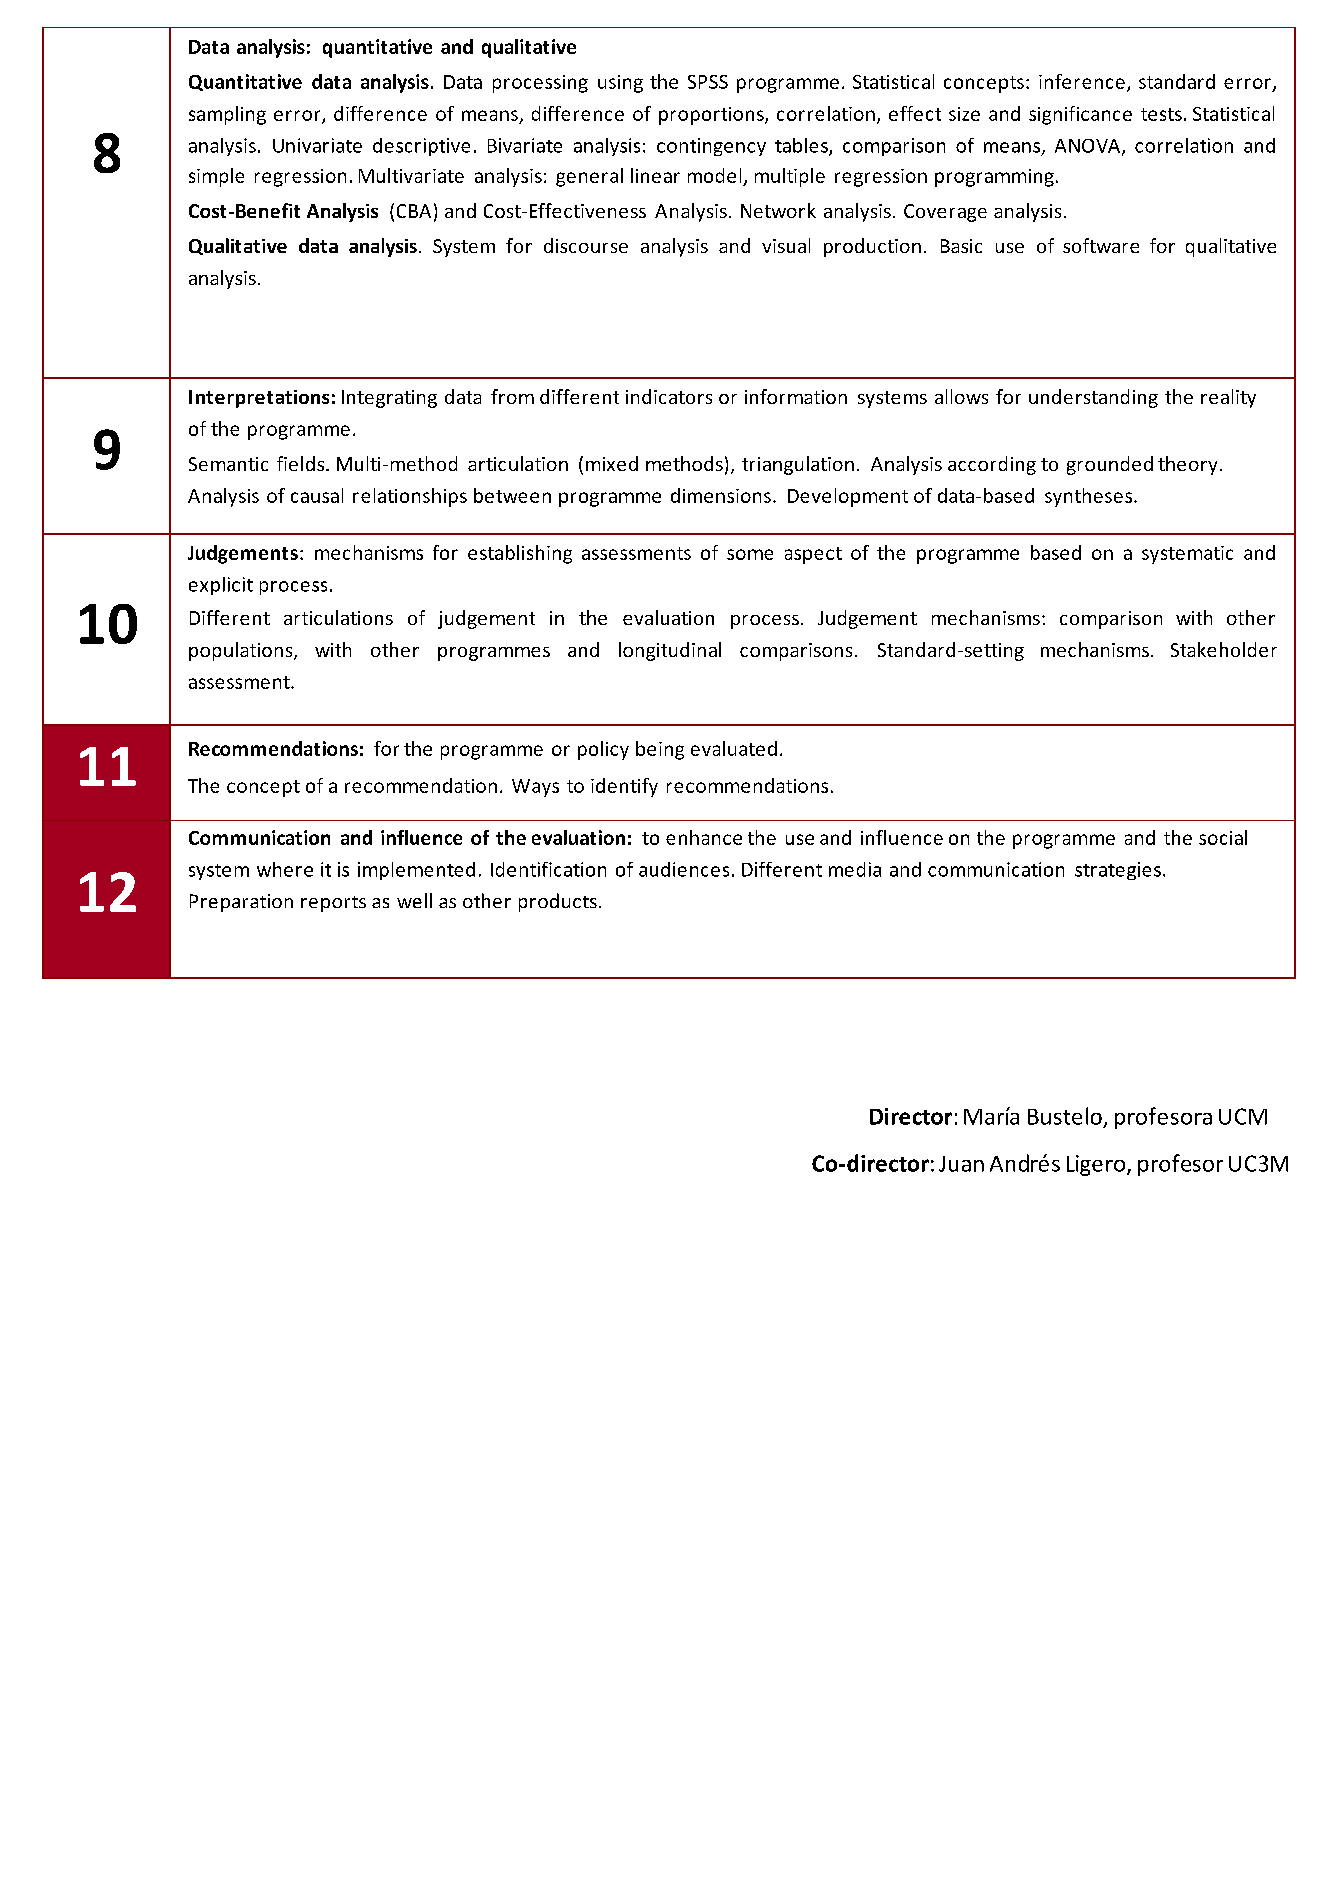 This image has height=1882, width=1331. I want to click on dimensions, so click(721, 495).
